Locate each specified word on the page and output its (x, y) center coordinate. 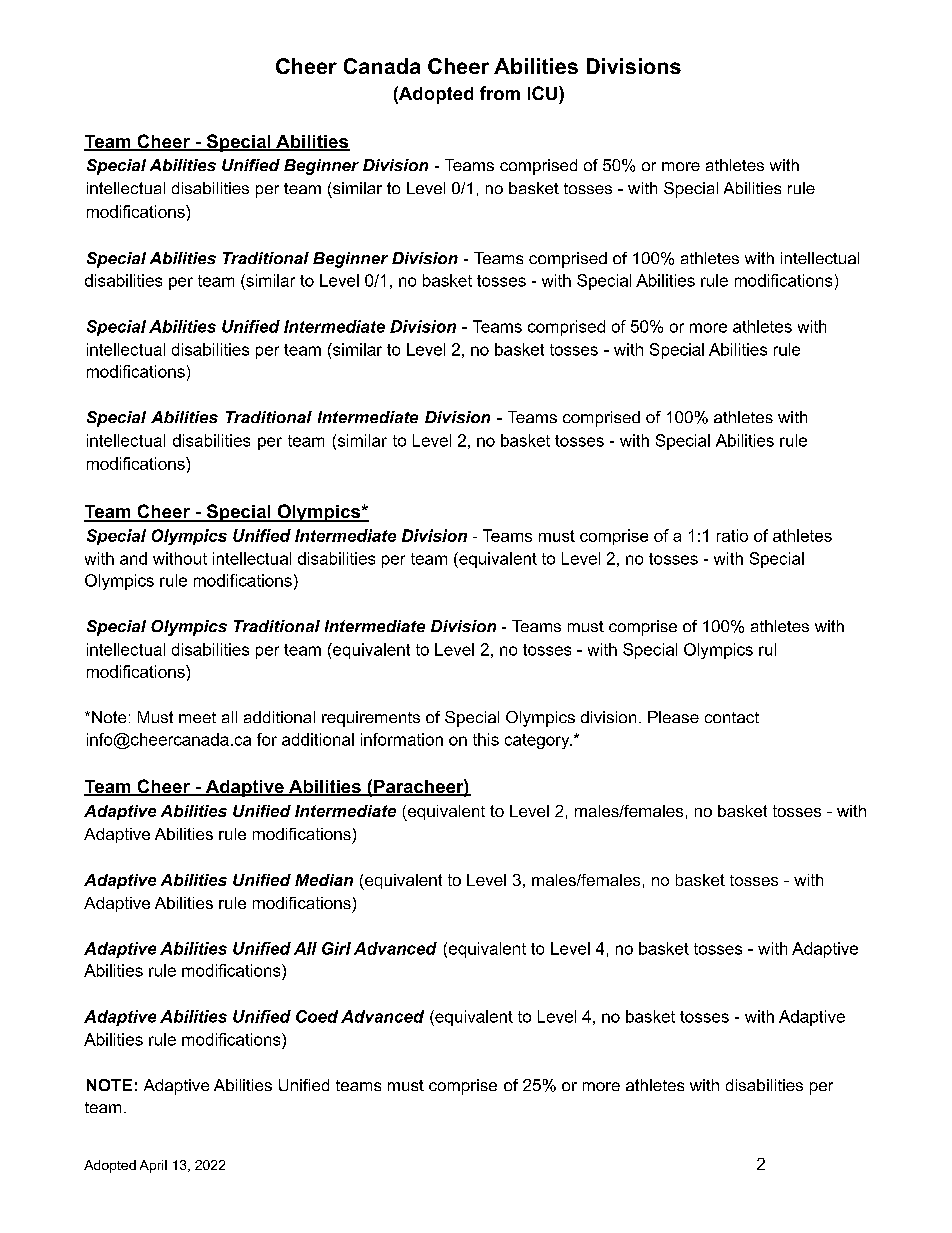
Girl (336, 948)
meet (197, 717)
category (538, 741)
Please (673, 717)
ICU (542, 93)
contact (732, 717)
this (486, 739)
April (153, 1166)
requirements (371, 719)
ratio (732, 535)
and (133, 558)
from (500, 93)
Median (324, 880)
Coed (317, 1016)
